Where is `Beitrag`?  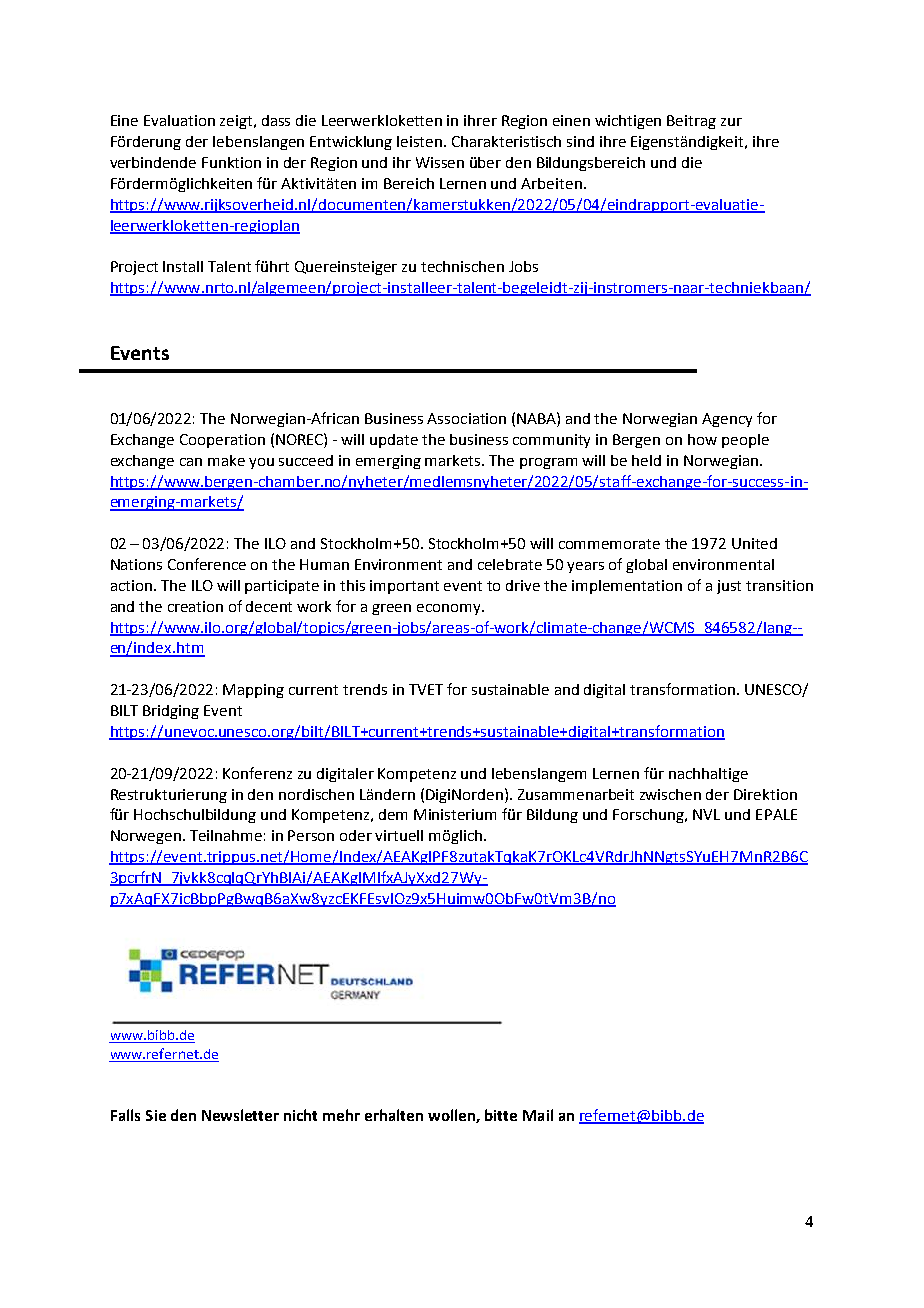 Beitrag is located at coordinates (691, 122).
